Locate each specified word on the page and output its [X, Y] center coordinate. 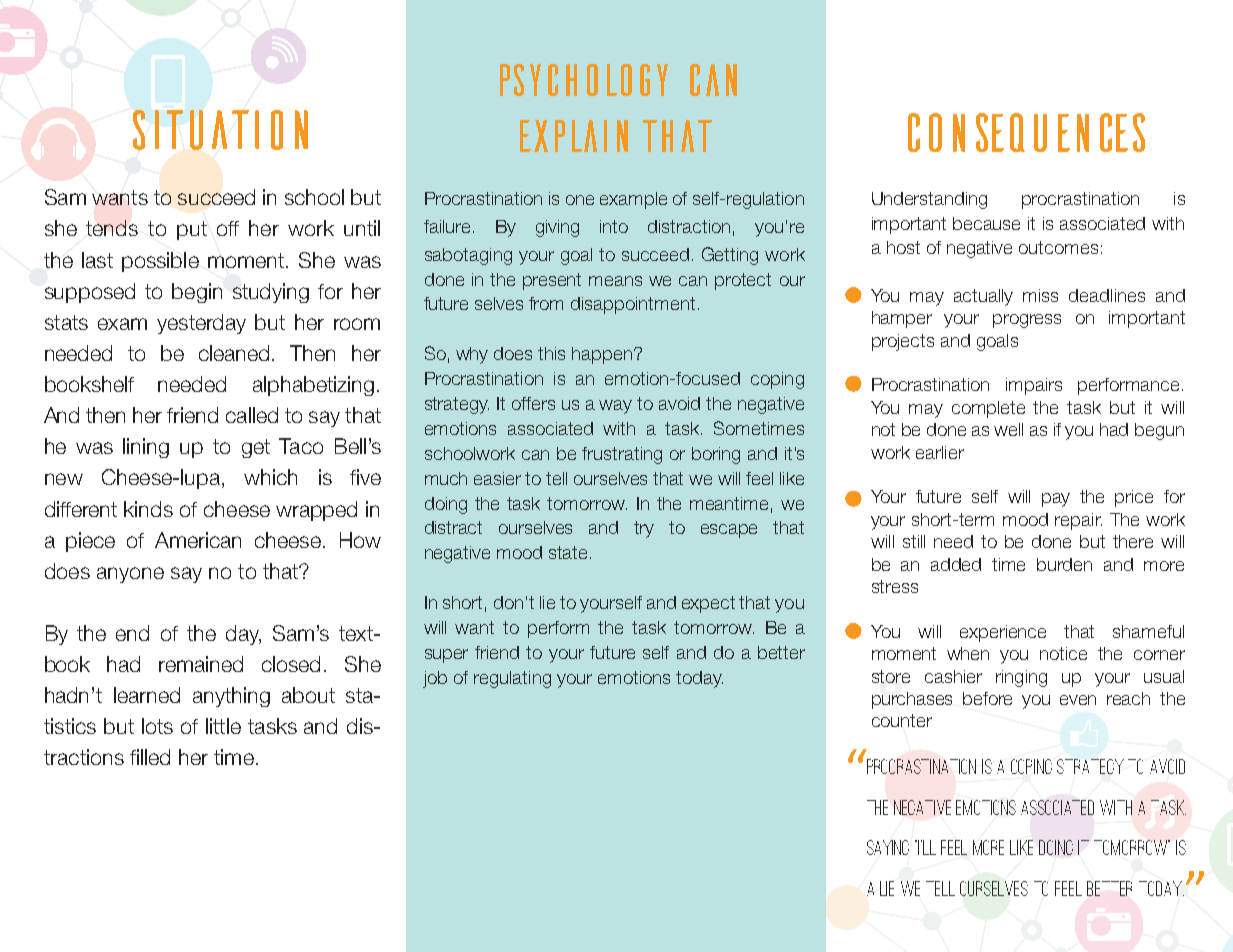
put [192, 230]
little [223, 726]
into [614, 226]
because [986, 223]
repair [1078, 521]
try [644, 529]
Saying [888, 847]
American [198, 540]
